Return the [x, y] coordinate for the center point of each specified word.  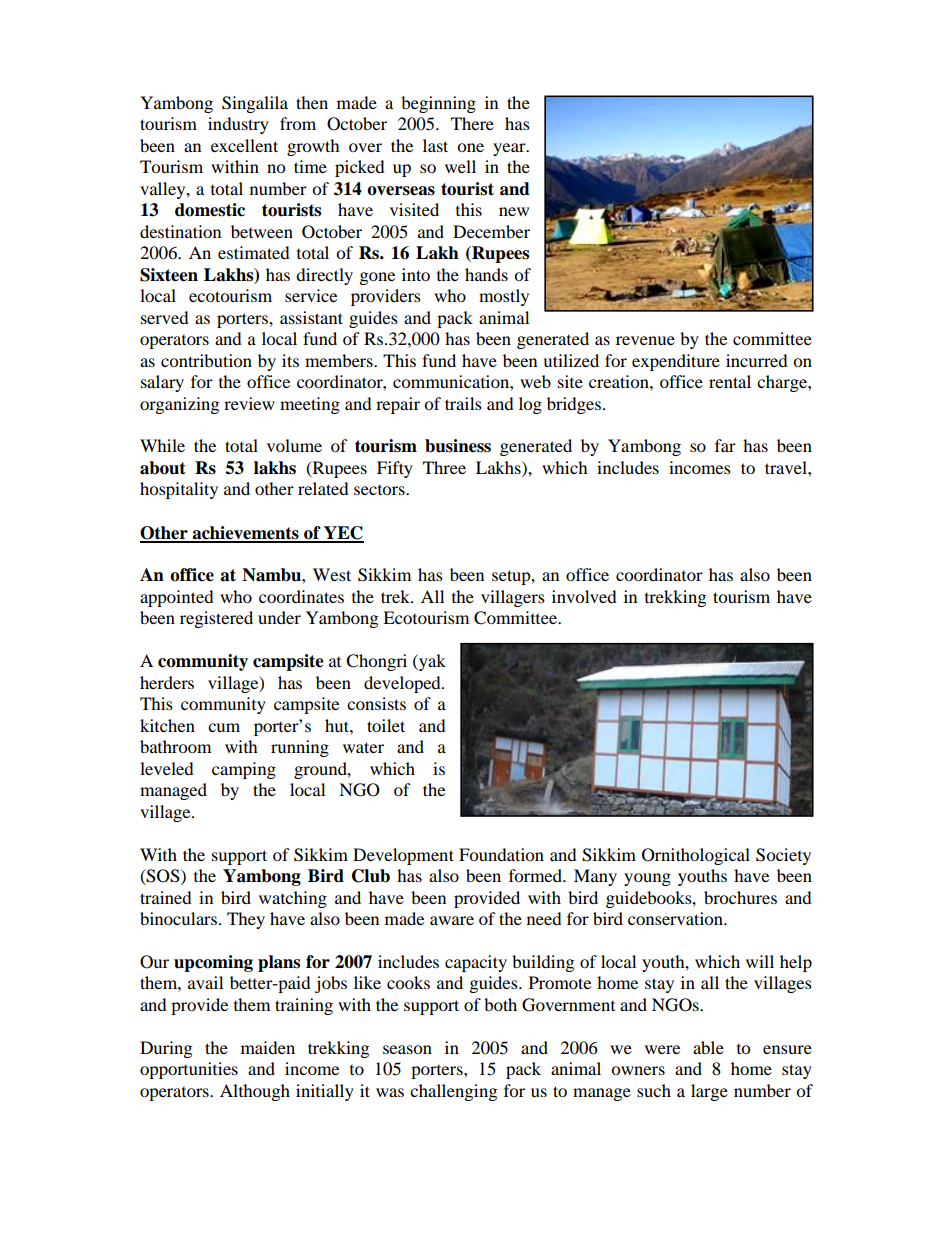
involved [584, 596]
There [472, 123]
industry [238, 125]
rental [730, 381]
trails [463, 403]
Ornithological [696, 856]
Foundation [501, 854]
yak [431, 662]
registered [216, 619]
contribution [206, 360]
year [510, 149]
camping [244, 770]
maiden [268, 1047]
